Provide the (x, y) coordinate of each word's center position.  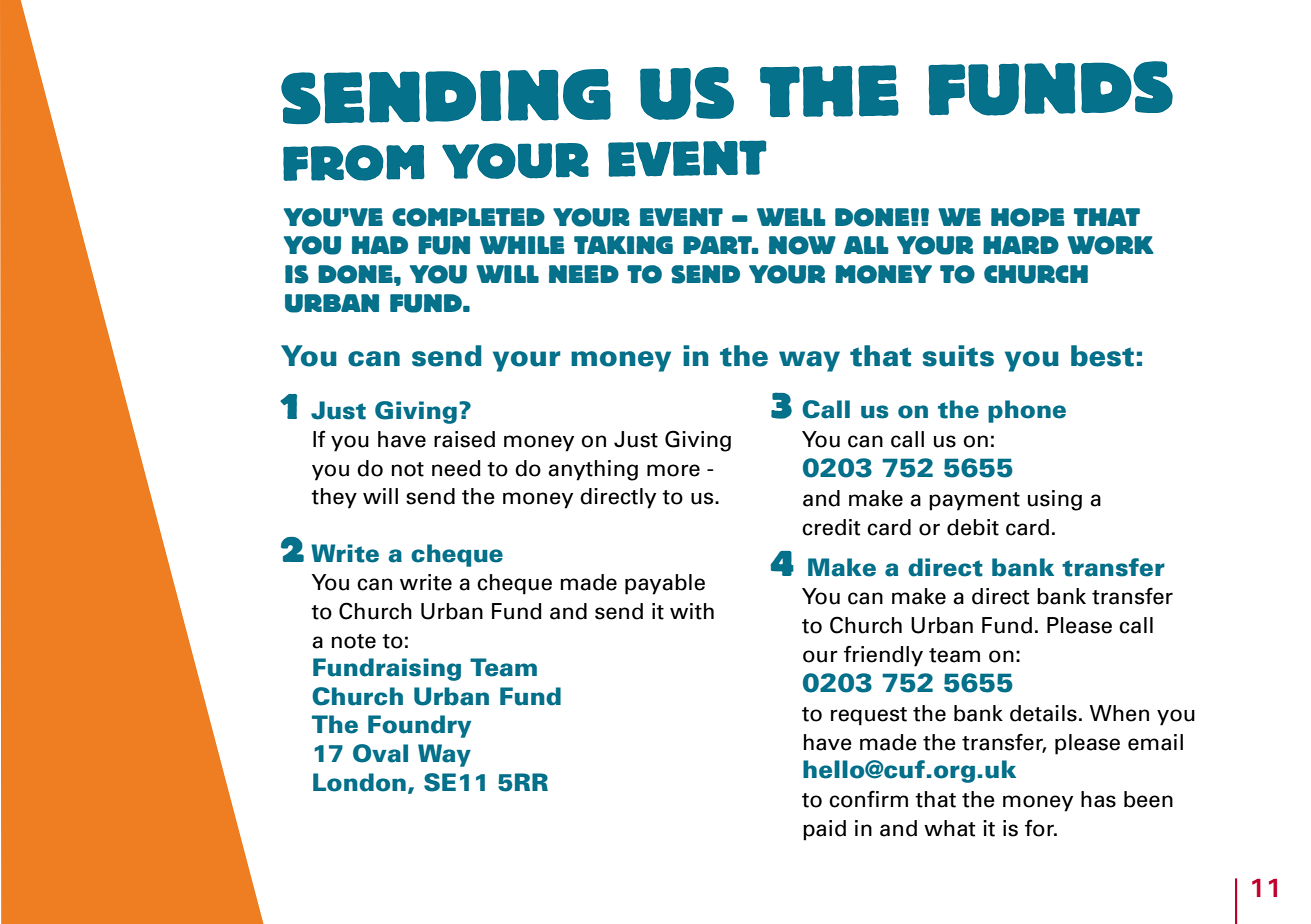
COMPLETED (468, 217)
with (692, 611)
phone (1027, 411)
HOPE (1027, 217)
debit (973, 527)
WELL (791, 217)
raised (464, 439)
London (359, 782)
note (354, 641)
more (673, 470)
